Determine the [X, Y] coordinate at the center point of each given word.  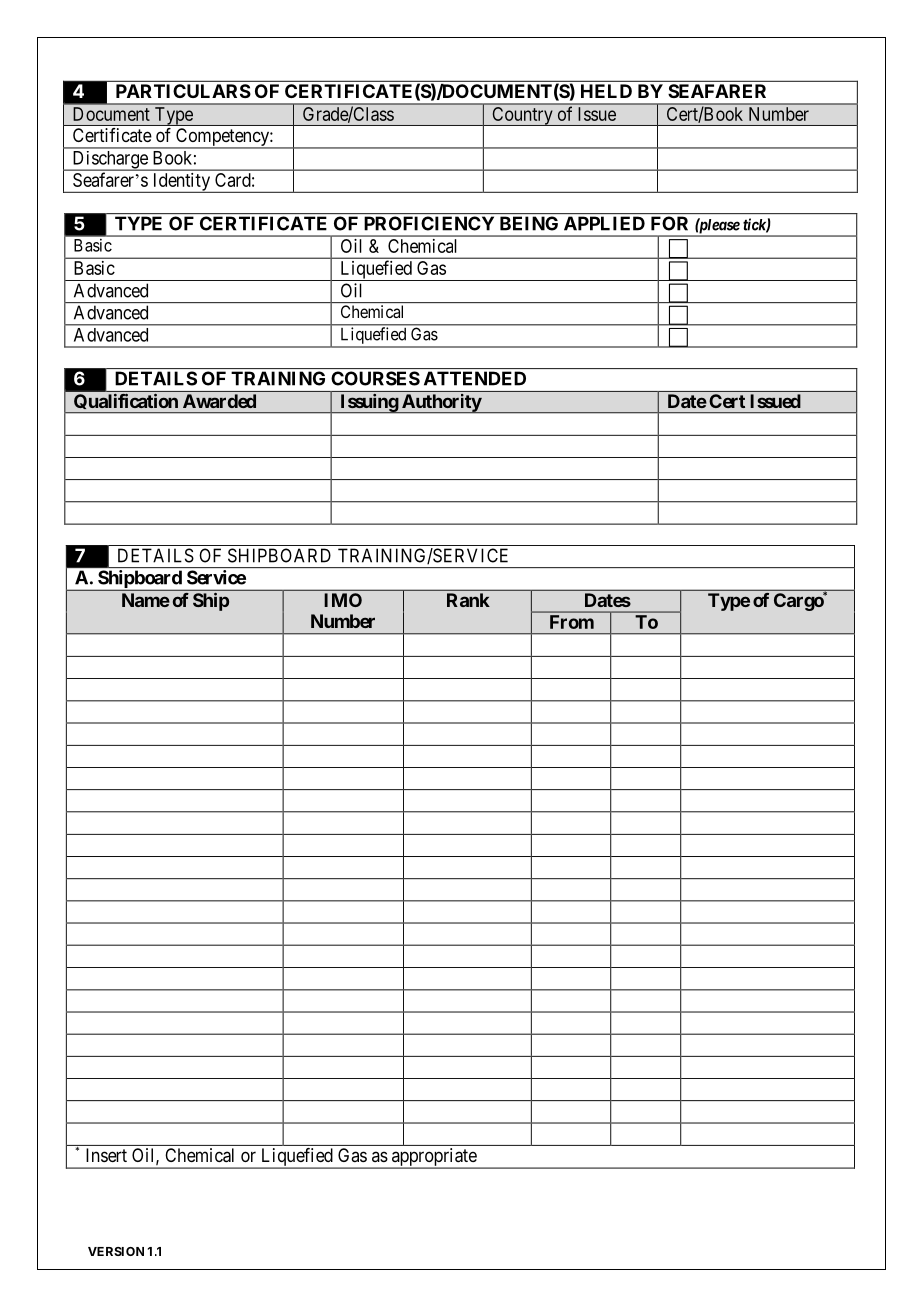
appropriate [433, 1158]
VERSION [116, 1251]
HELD [606, 91]
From [572, 622]
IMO [343, 600]
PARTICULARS [183, 91]
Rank [468, 600]
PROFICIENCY [429, 223]
